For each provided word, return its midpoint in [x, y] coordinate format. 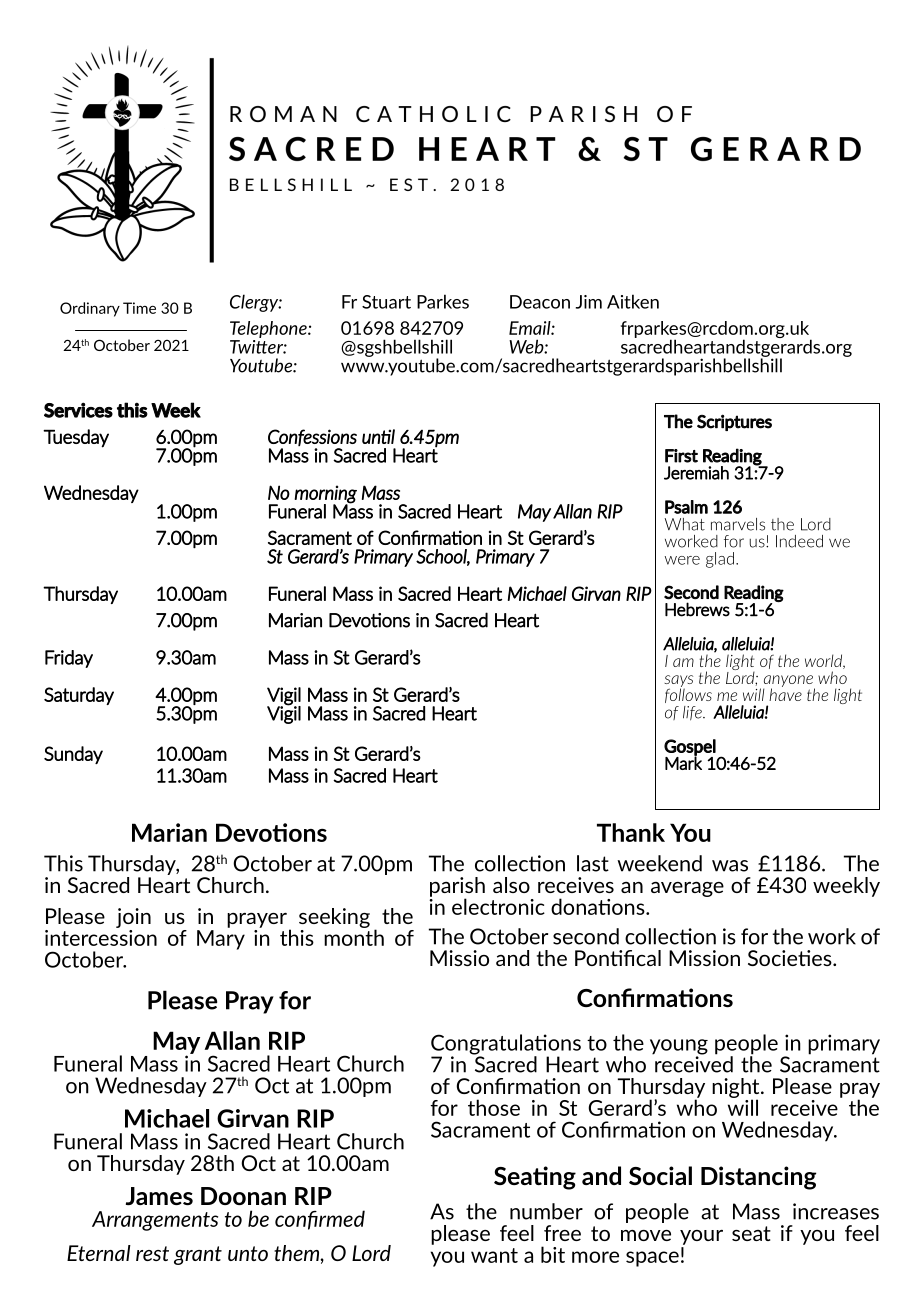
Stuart [386, 302]
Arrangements [155, 1221]
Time [139, 308]
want [494, 1255]
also [511, 885]
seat [751, 1233]
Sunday [73, 755]
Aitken [633, 301]
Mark [683, 762]
